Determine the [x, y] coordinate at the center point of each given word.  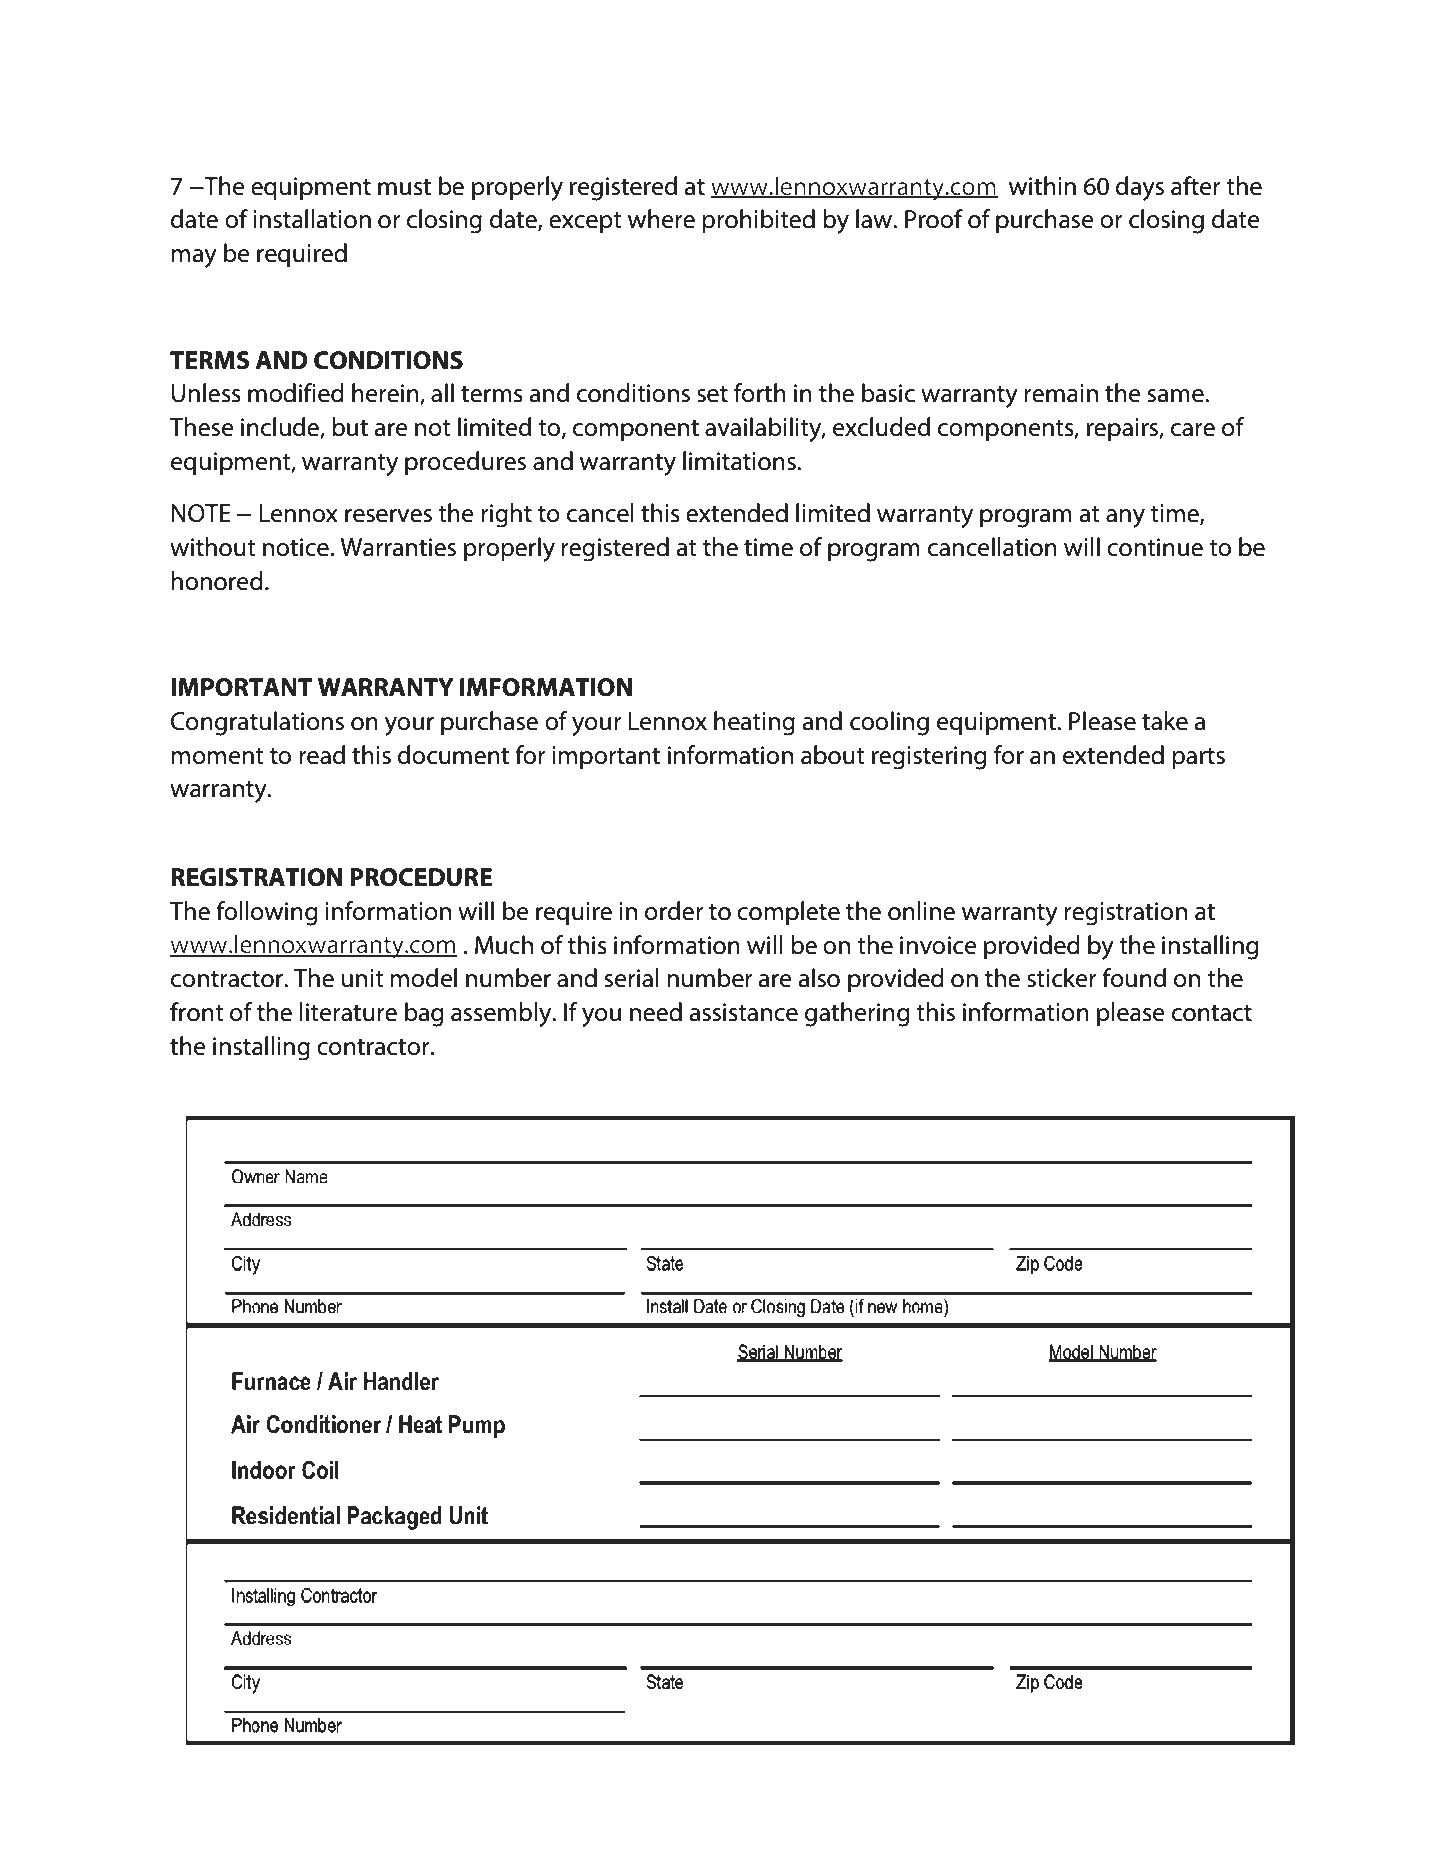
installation [312, 219]
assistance [744, 1012]
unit [362, 978]
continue [1155, 547]
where [661, 219]
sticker [1062, 978]
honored [217, 581]
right [506, 515]
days [1140, 188]
